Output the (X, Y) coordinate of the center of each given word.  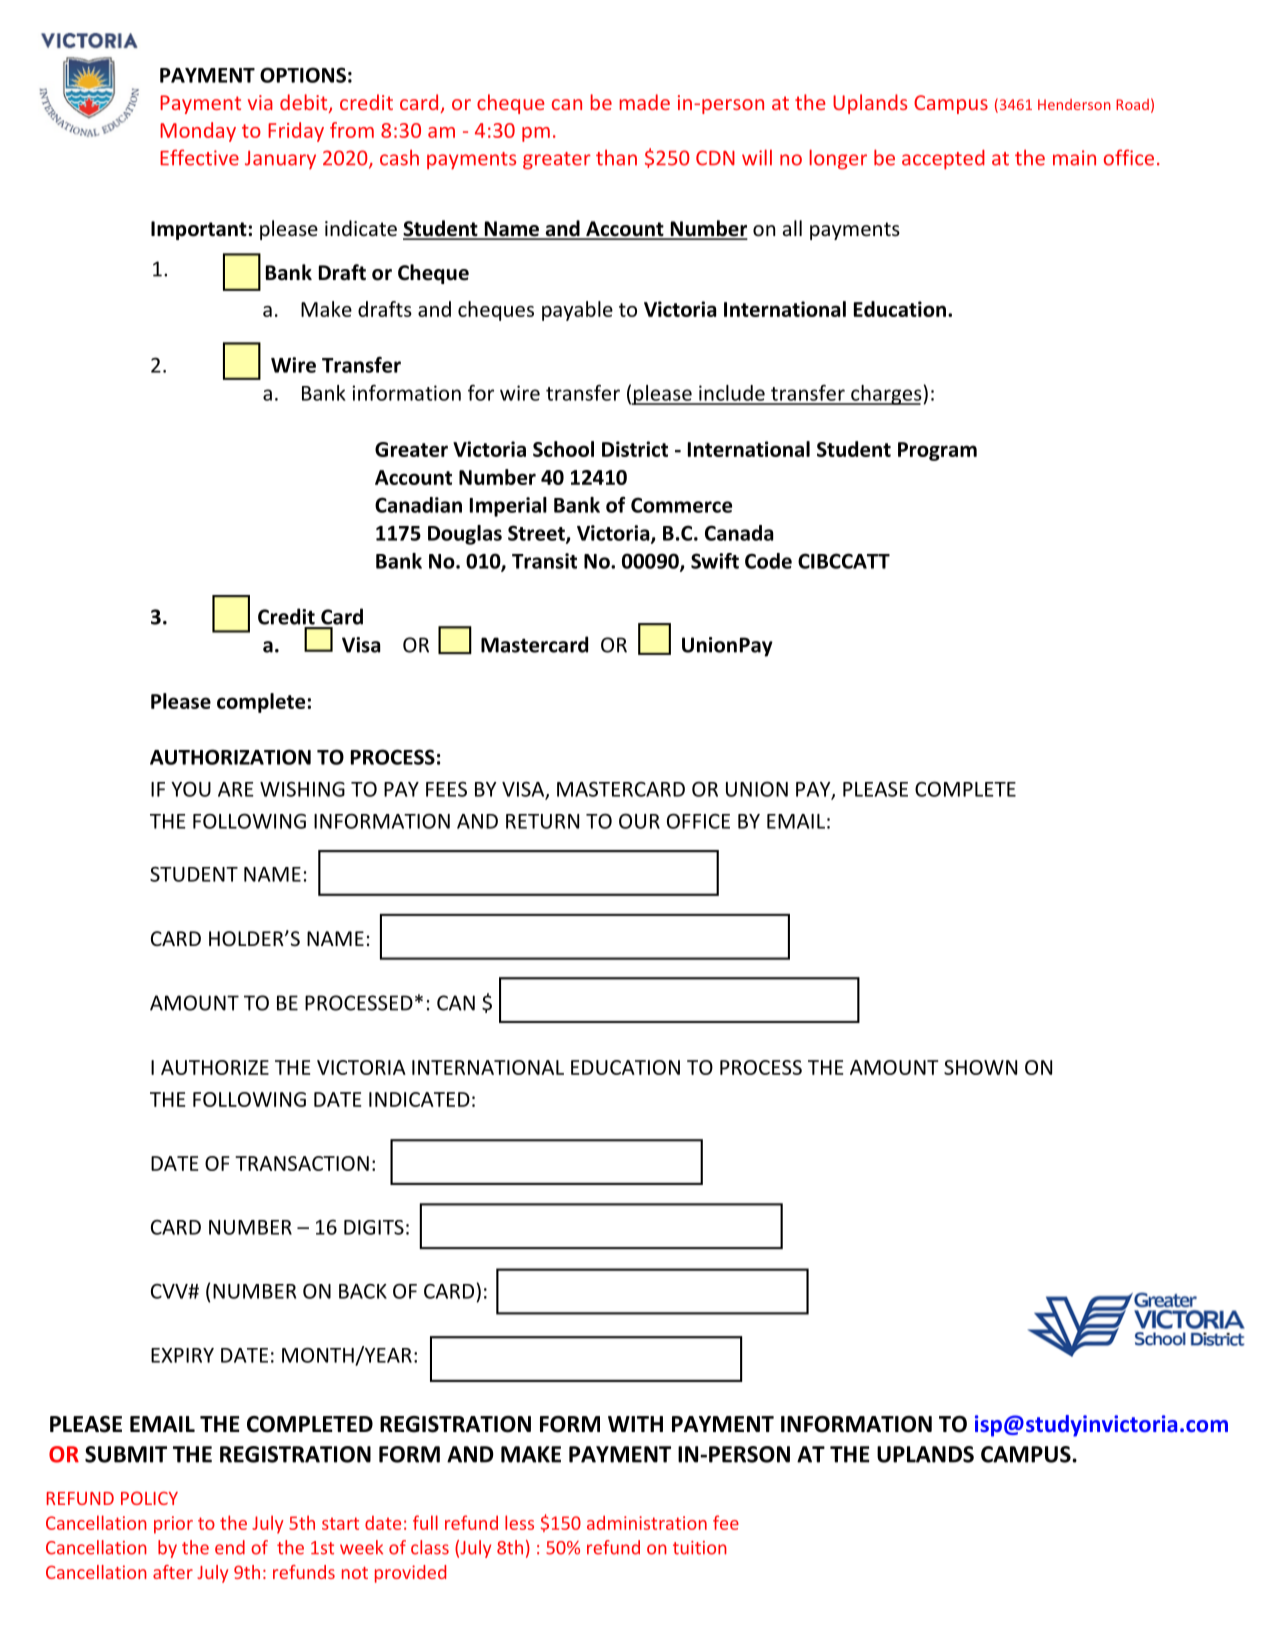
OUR (639, 821)
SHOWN (980, 1067)
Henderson (1074, 104)
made (645, 102)
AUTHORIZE (215, 1067)
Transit (544, 561)
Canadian (418, 505)
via (260, 102)
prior (173, 1525)
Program (937, 451)
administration (647, 1522)
